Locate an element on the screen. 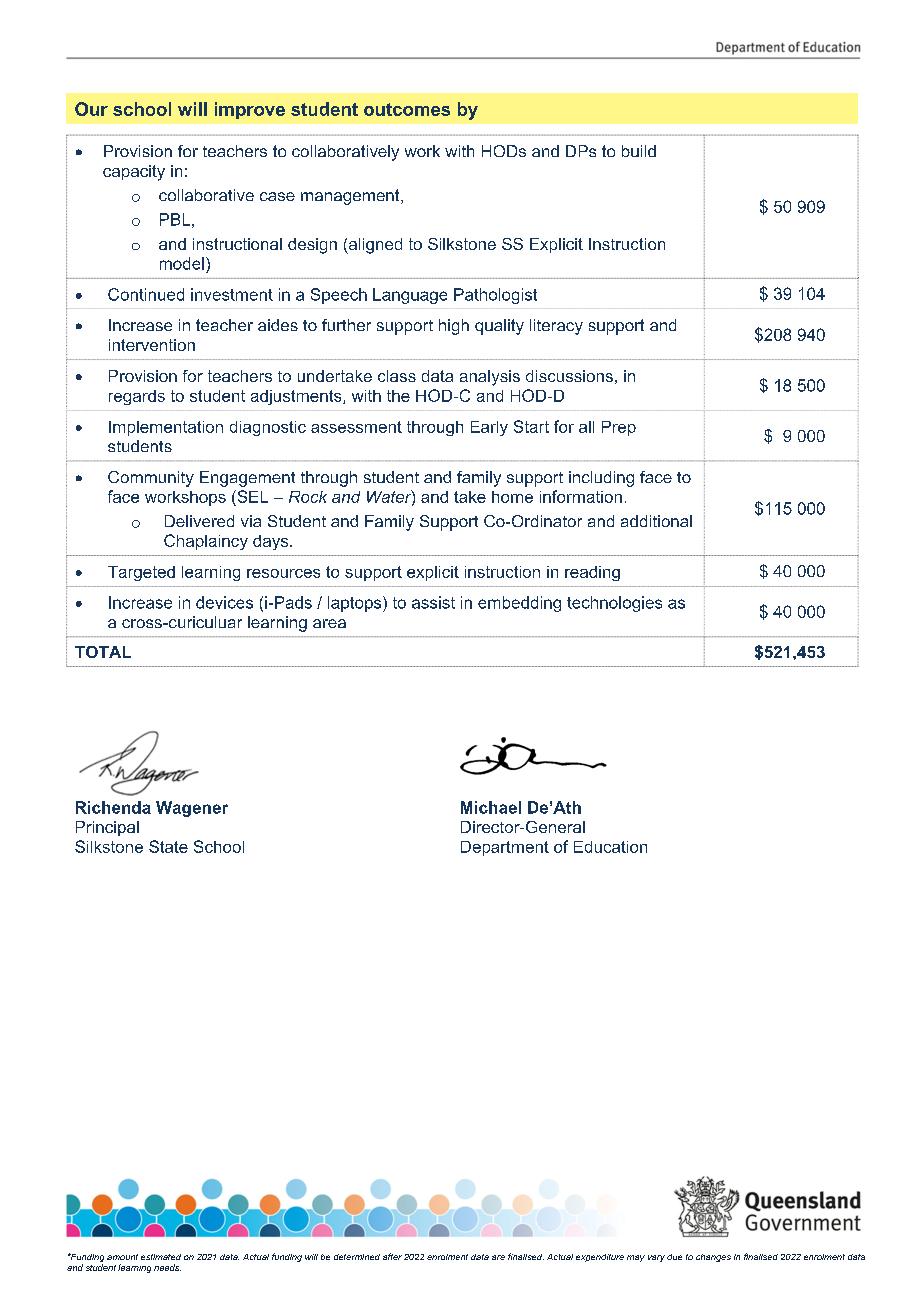  after is located at coordinates (392, 1256).
